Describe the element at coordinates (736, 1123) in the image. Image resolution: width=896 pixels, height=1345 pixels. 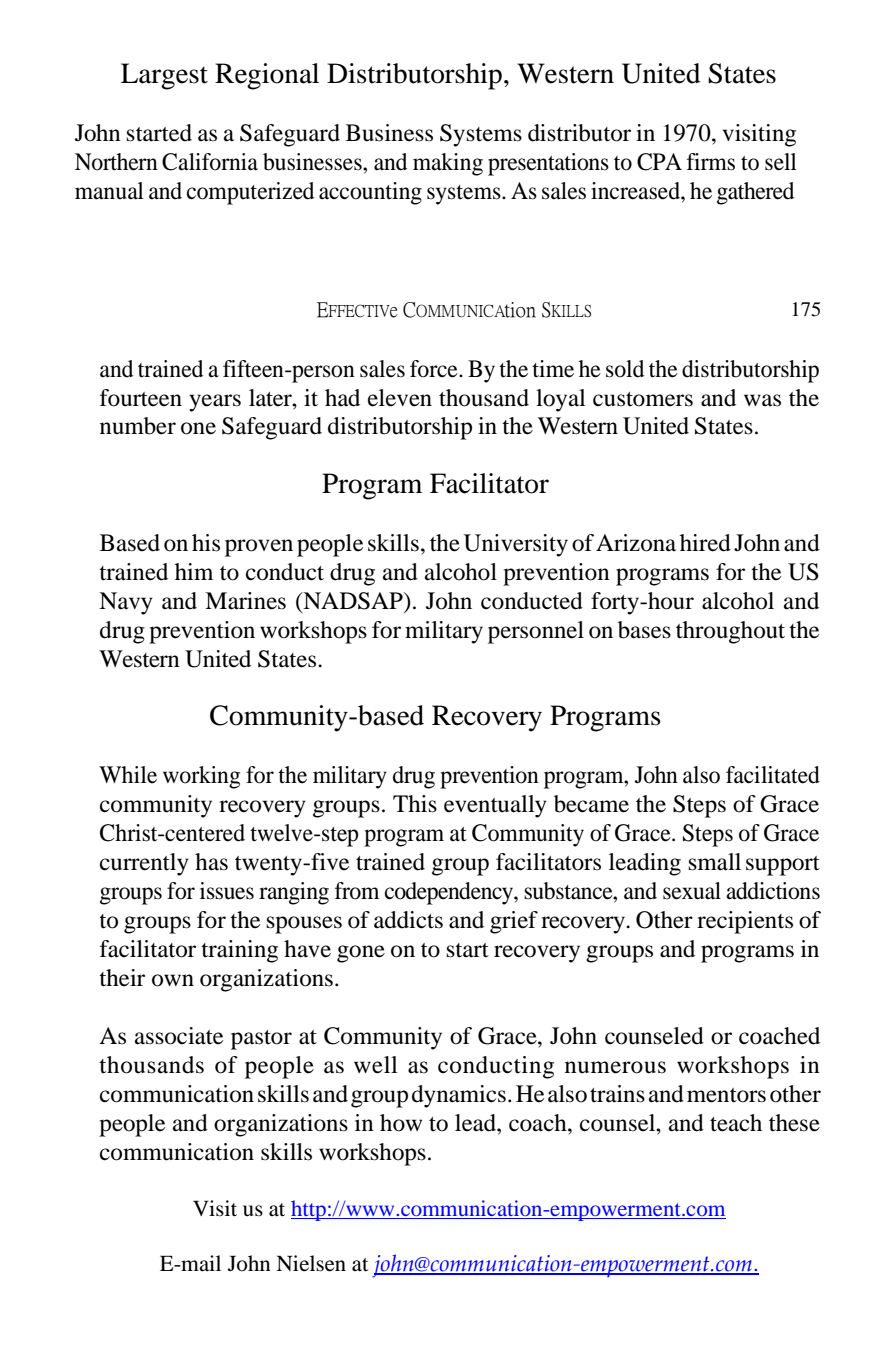
I see `teach` at that location.
